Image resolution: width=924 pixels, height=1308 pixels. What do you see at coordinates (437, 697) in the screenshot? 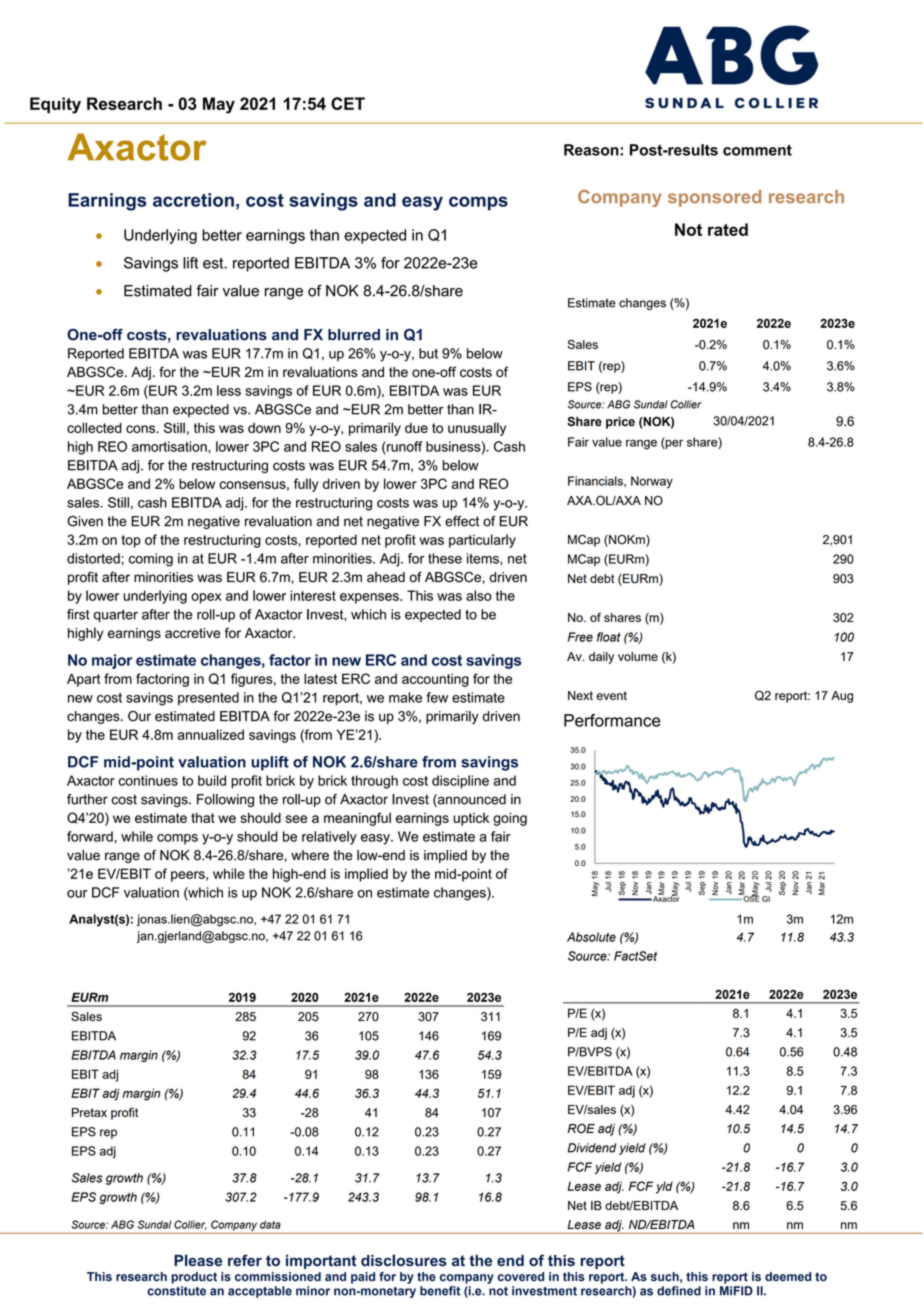
I see `few` at bounding box center [437, 697].
